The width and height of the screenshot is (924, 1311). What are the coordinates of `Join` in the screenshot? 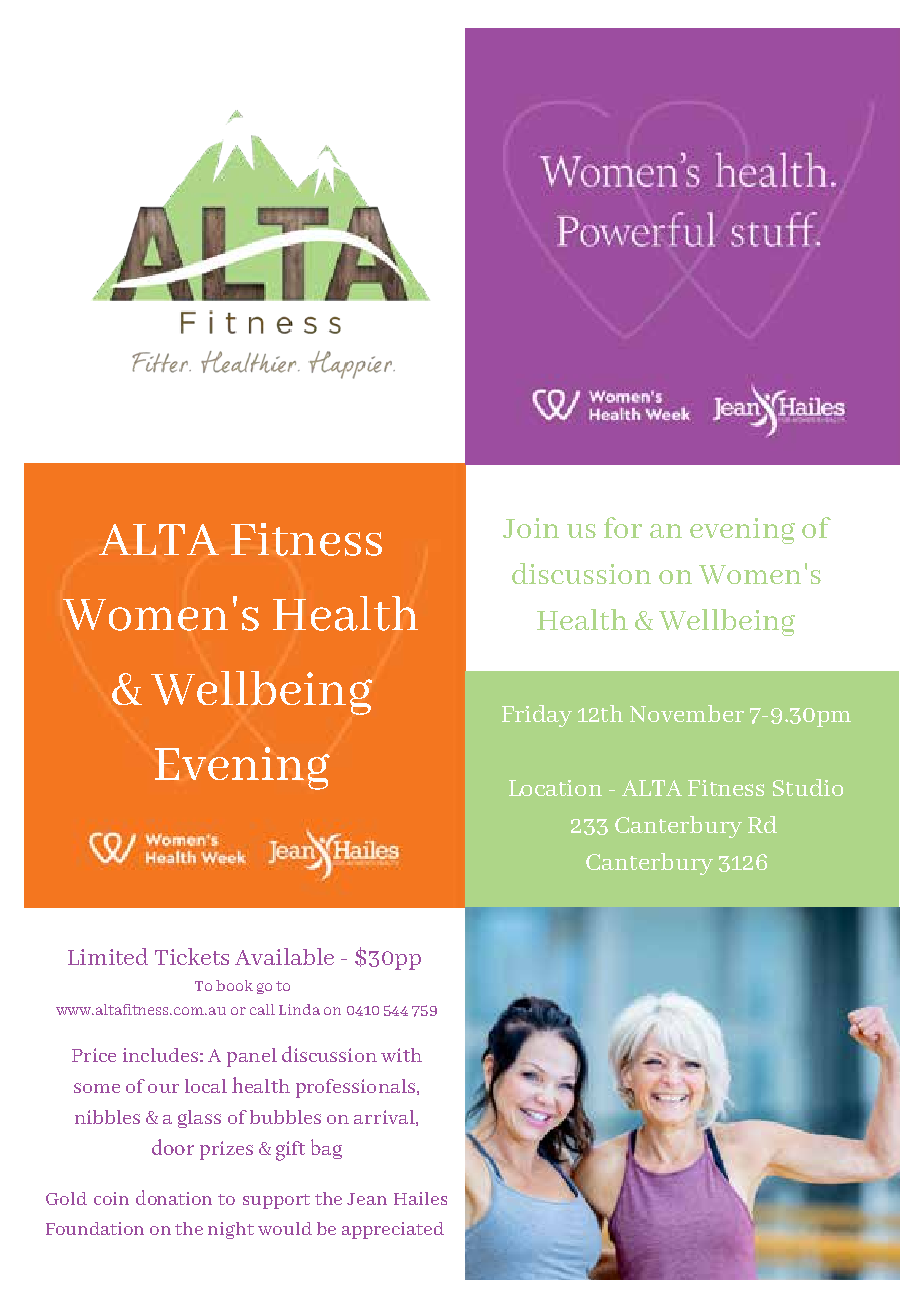 It's located at (531, 528).
